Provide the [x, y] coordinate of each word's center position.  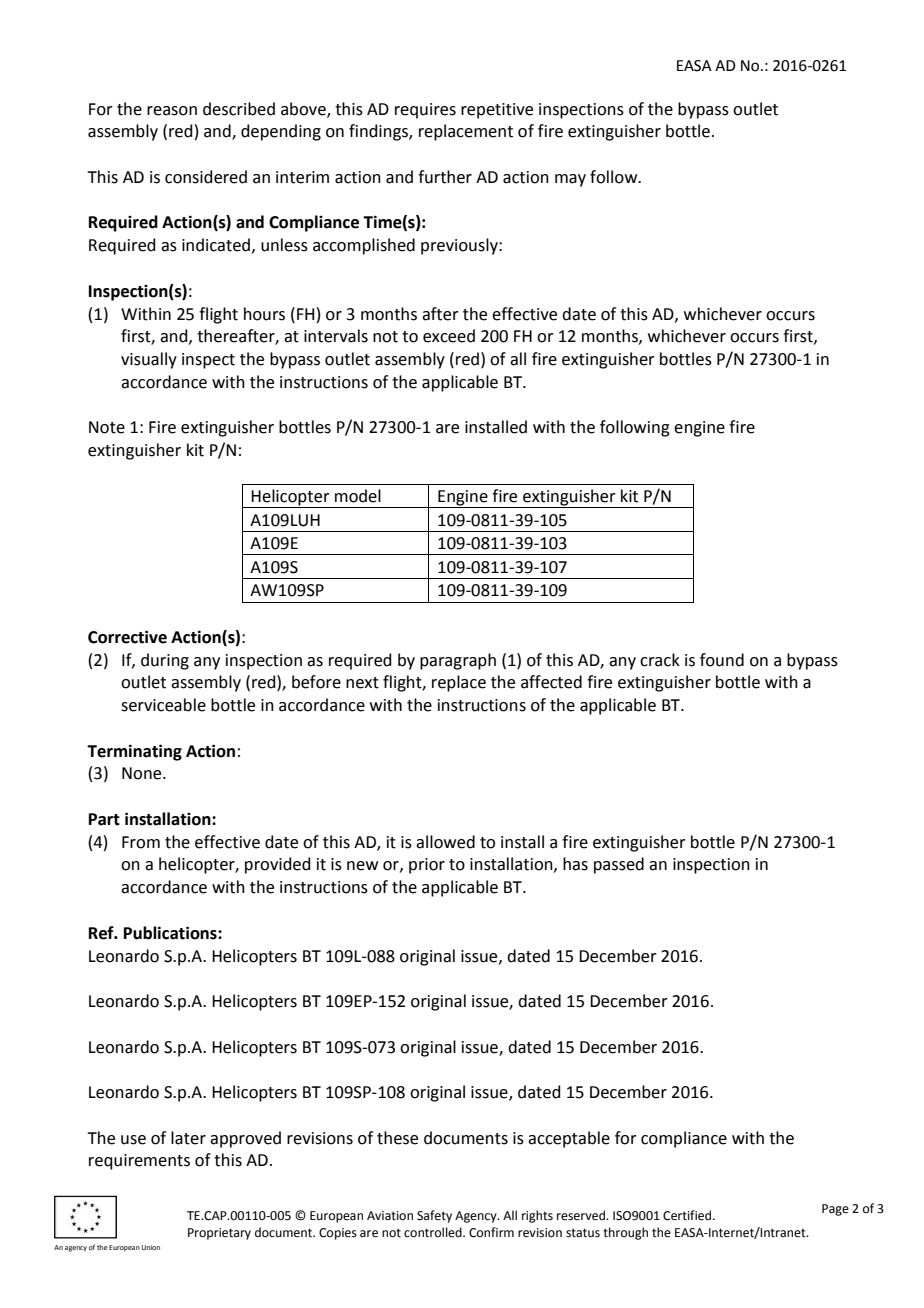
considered [206, 177]
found [722, 660]
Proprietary [219, 1234]
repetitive [497, 111]
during [165, 661]
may [570, 180]
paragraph [458, 661]
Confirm [491, 1232]
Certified [688, 1215]
